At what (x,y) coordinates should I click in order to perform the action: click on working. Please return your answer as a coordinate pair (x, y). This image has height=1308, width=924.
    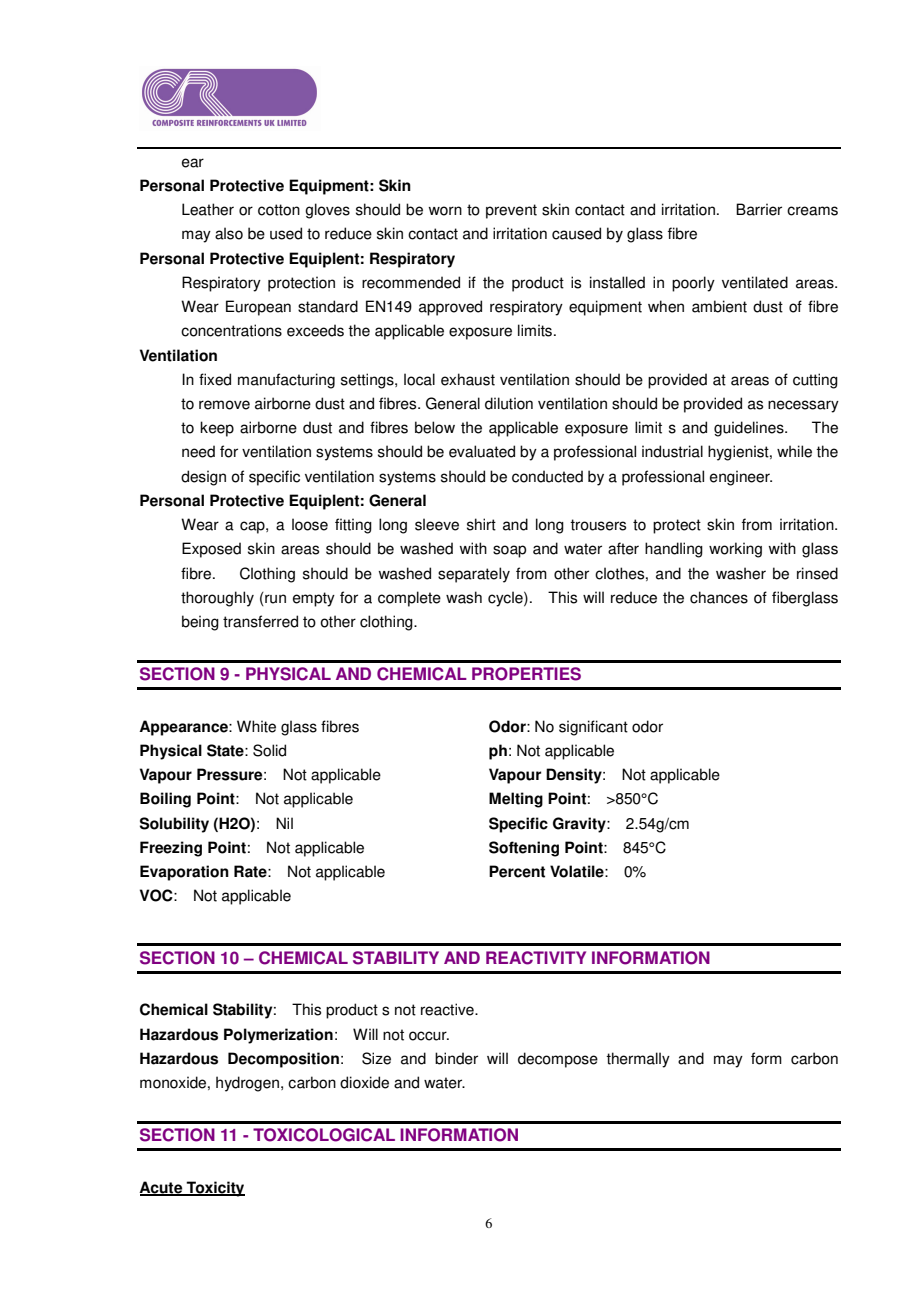
    Looking at the image, I should click on (735, 550).
